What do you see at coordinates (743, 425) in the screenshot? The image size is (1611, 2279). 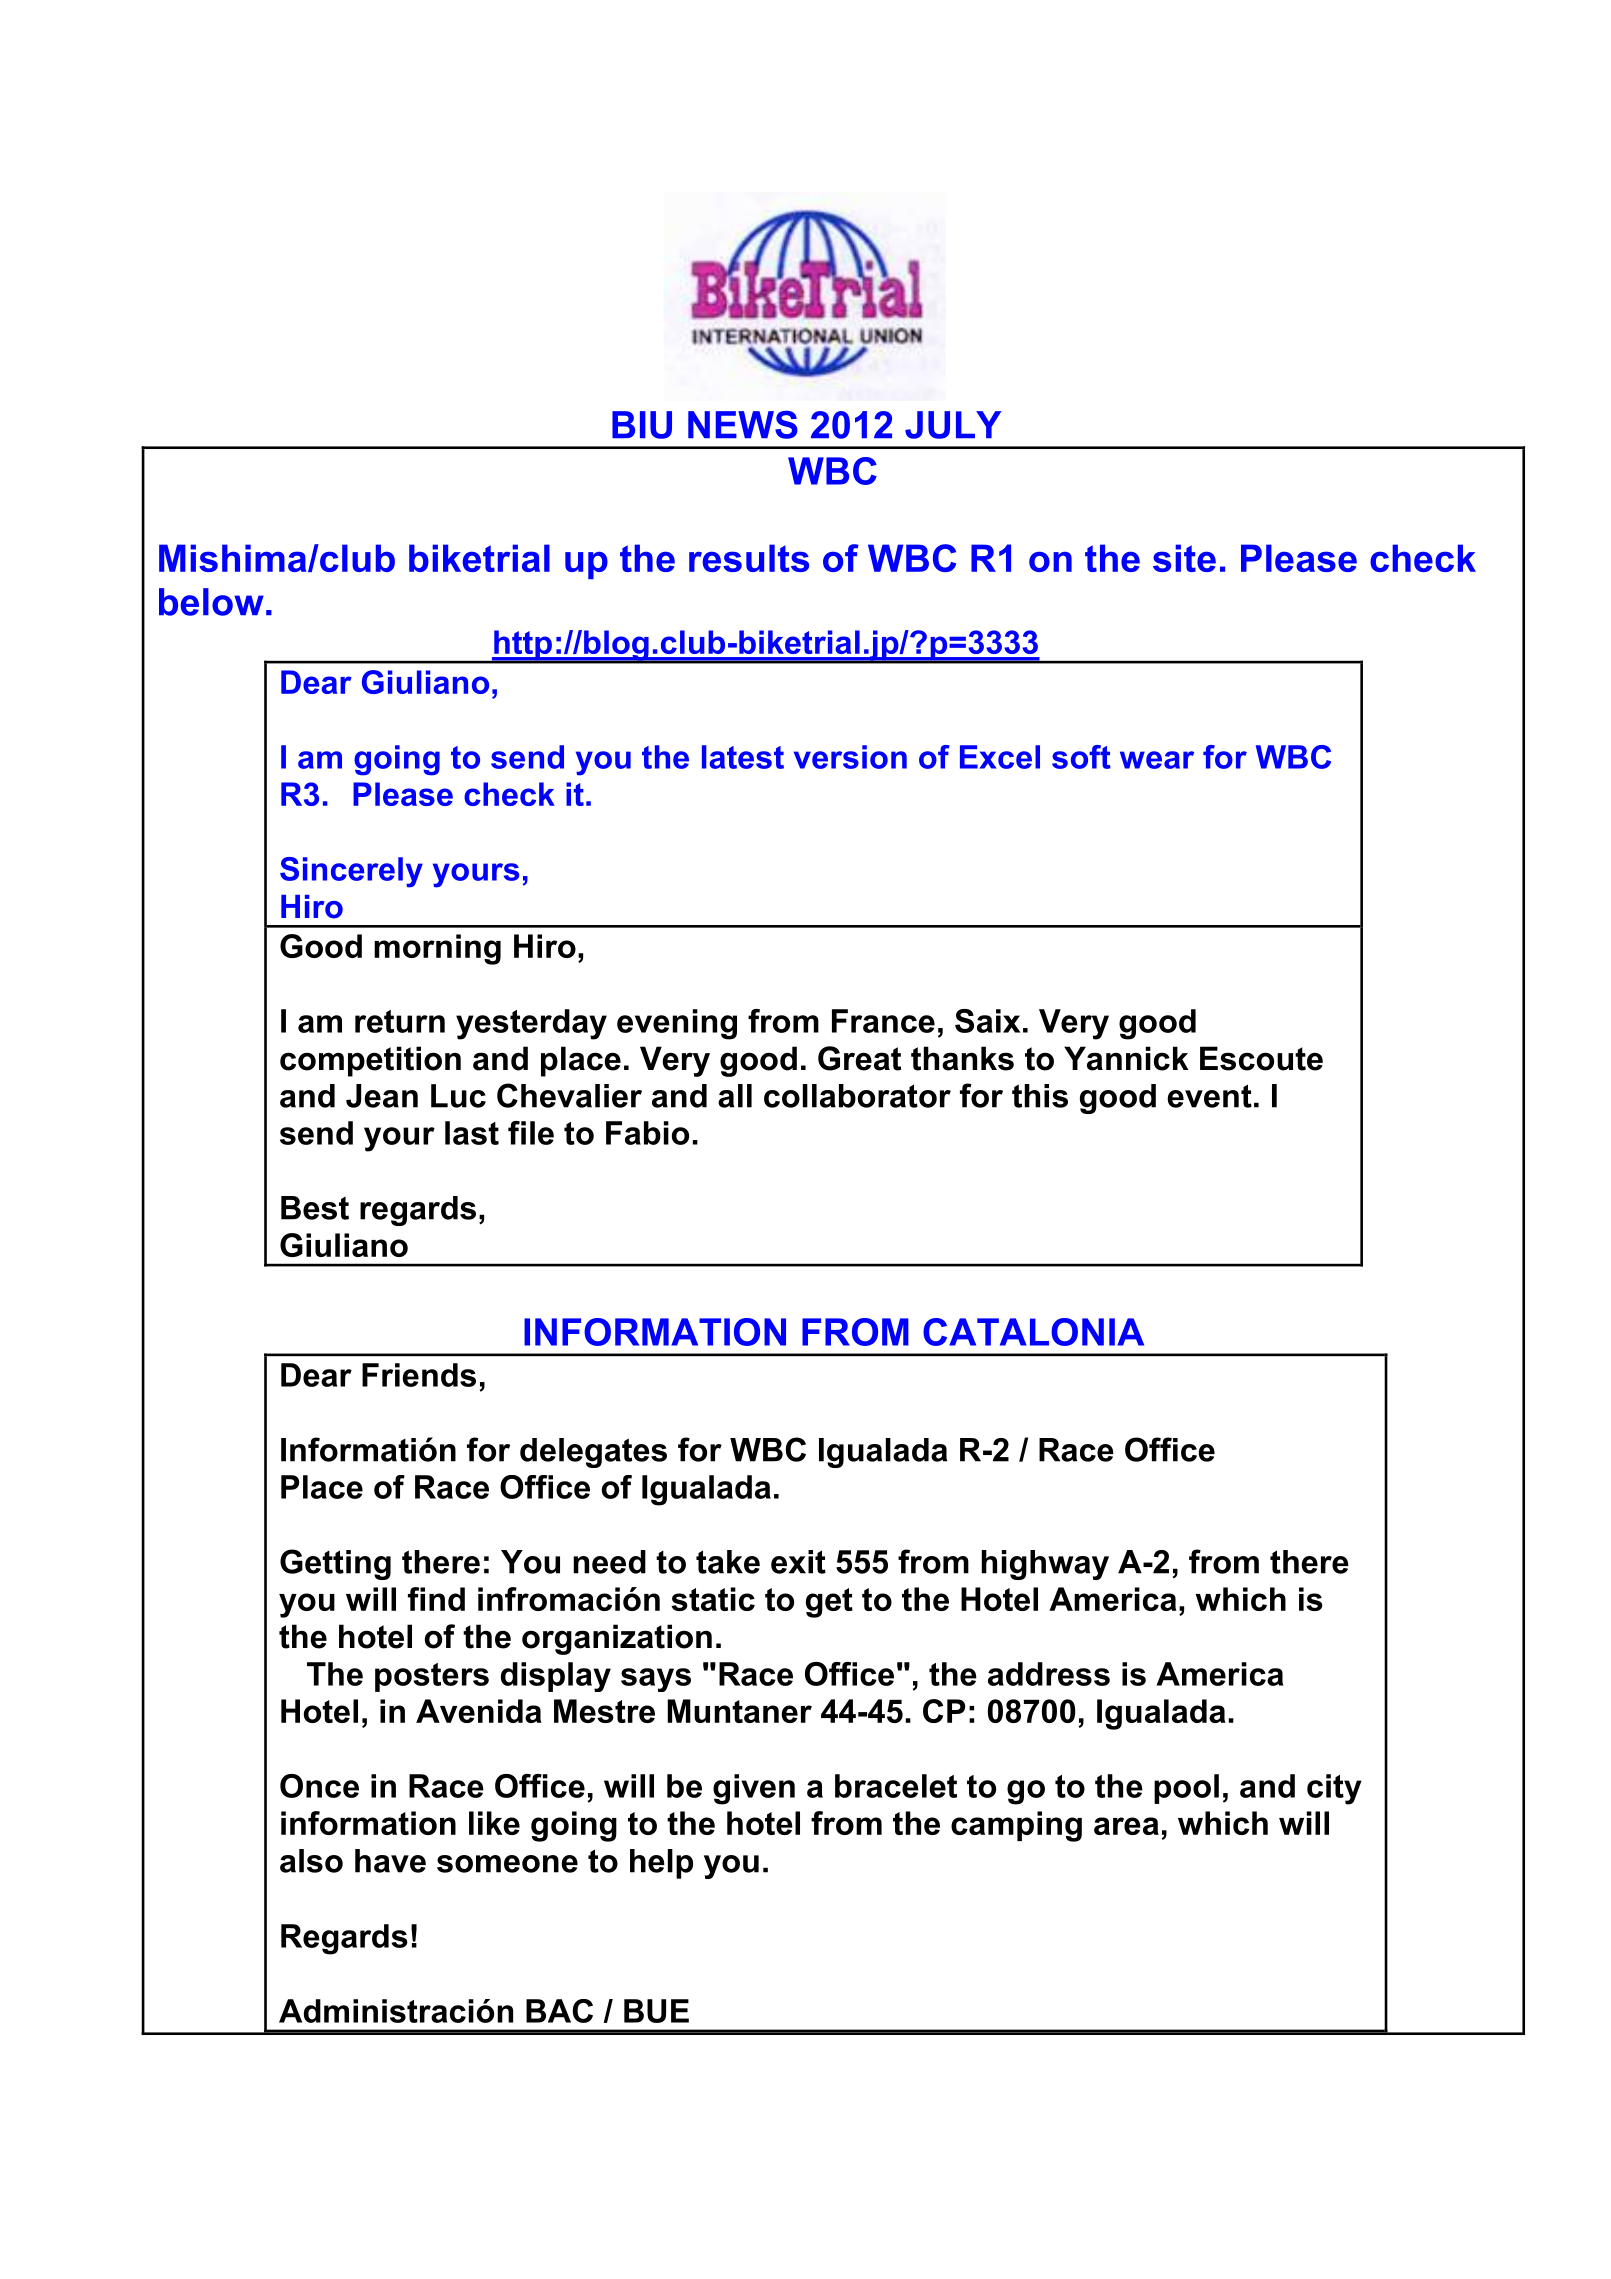 I see `NEWS` at bounding box center [743, 425].
